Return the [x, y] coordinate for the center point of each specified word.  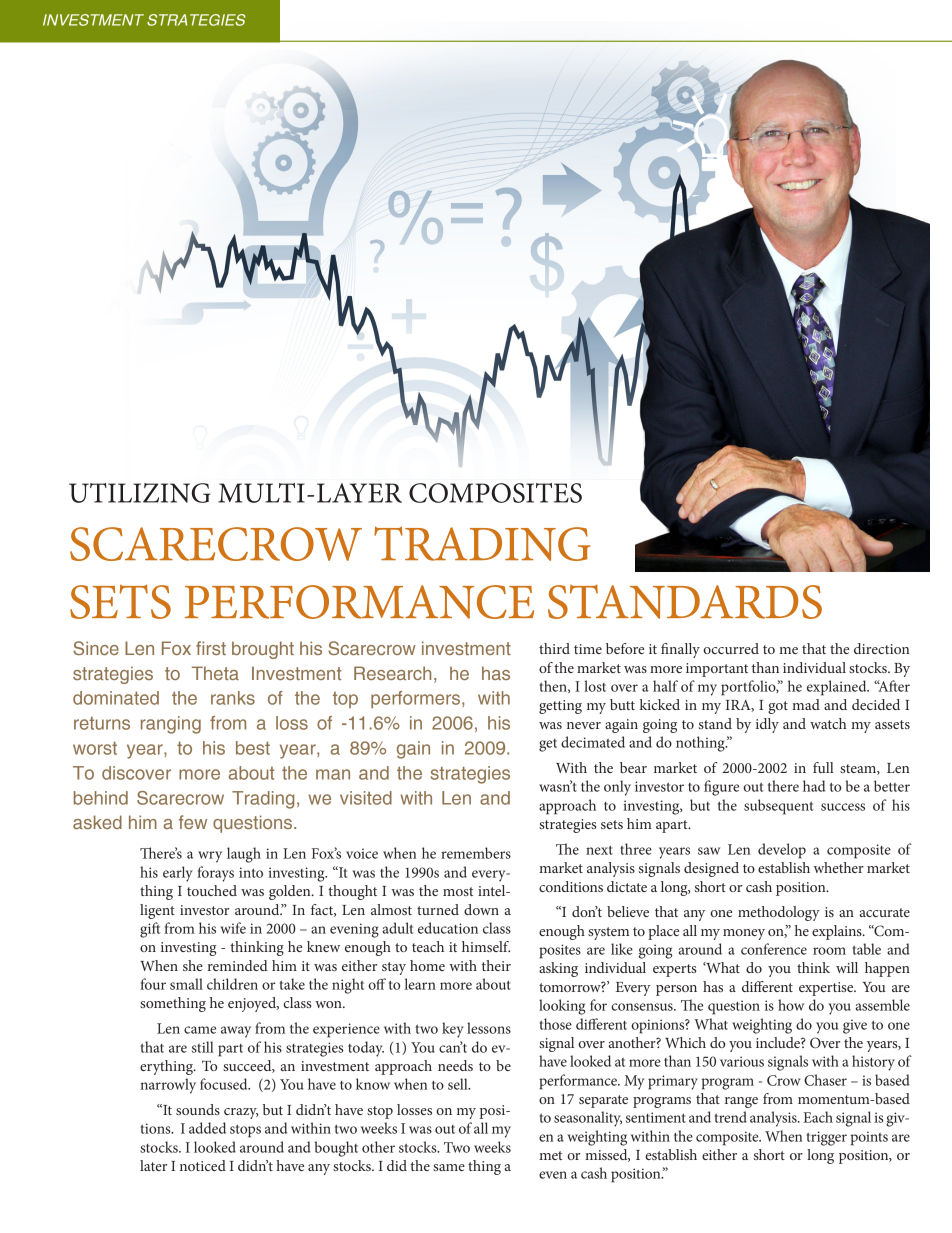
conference [774, 949]
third [554, 648]
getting [560, 707]
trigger [826, 1138]
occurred [731, 648]
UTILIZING [140, 493]
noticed [203, 1165]
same [449, 1167]
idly [767, 725]
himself [486, 946]
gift [150, 930]
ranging [171, 725]
